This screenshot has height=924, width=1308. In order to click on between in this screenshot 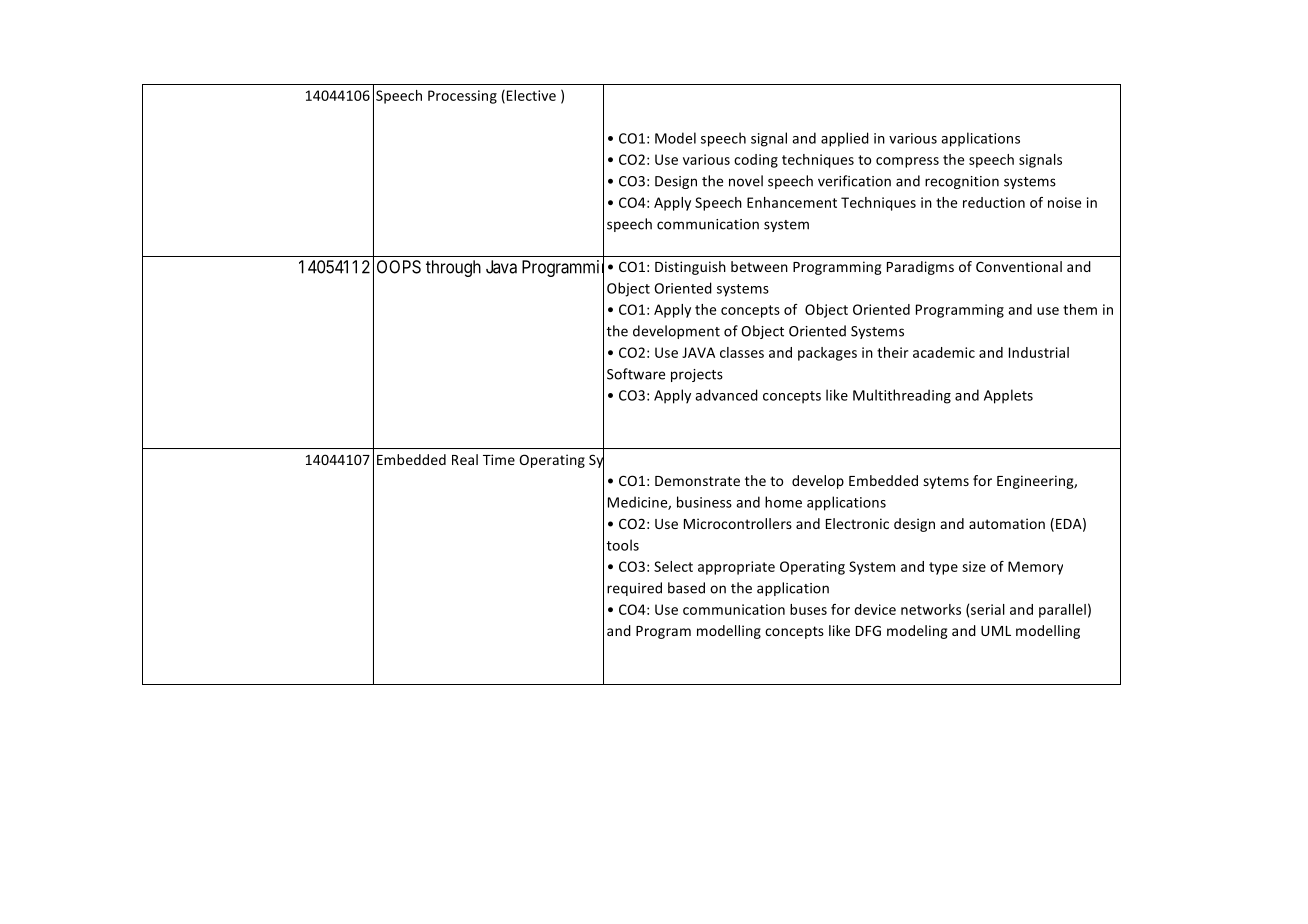, I will do `click(759, 266)`.
